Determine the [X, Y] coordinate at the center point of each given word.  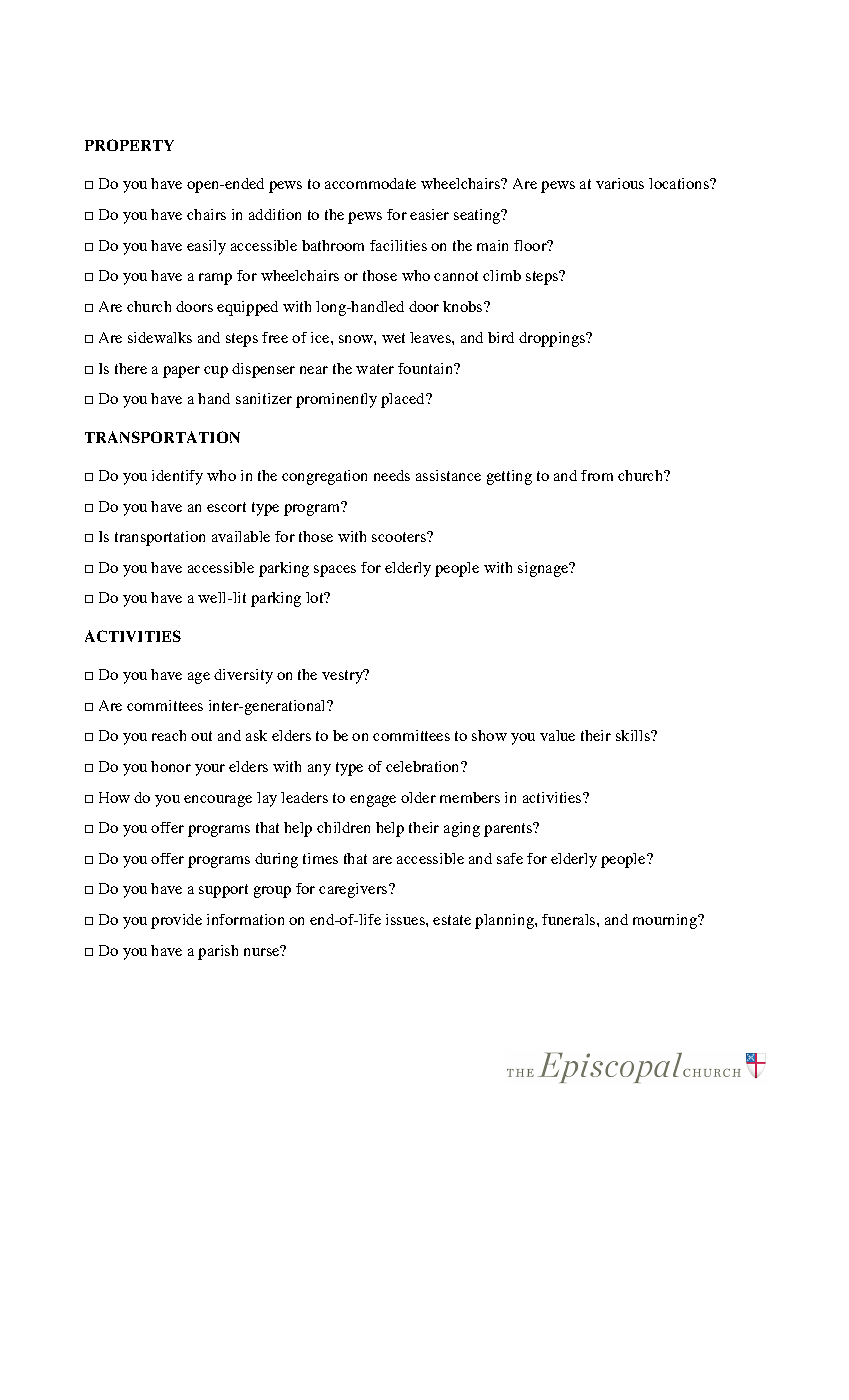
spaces [335, 571]
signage [544, 569]
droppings [553, 339]
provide [176, 921]
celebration [424, 766]
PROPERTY [129, 145]
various [620, 183]
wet [393, 338]
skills [634, 735]
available [241, 536]
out [201, 736]
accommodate [370, 183]
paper [181, 372]
